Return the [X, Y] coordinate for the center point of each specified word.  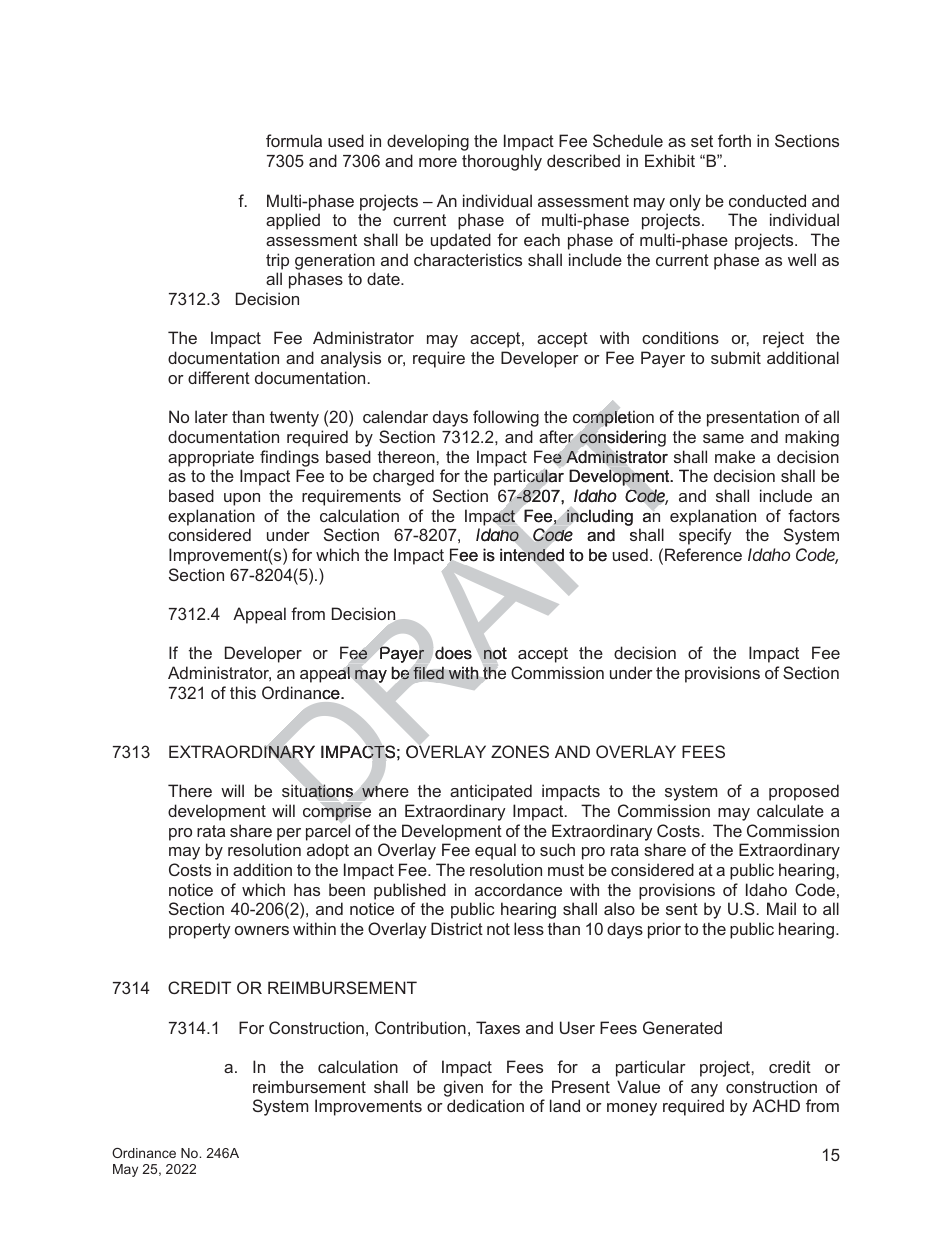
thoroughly [502, 162]
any [704, 1090]
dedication [485, 1105]
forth [734, 140]
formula [294, 140]
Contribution [420, 1027]
